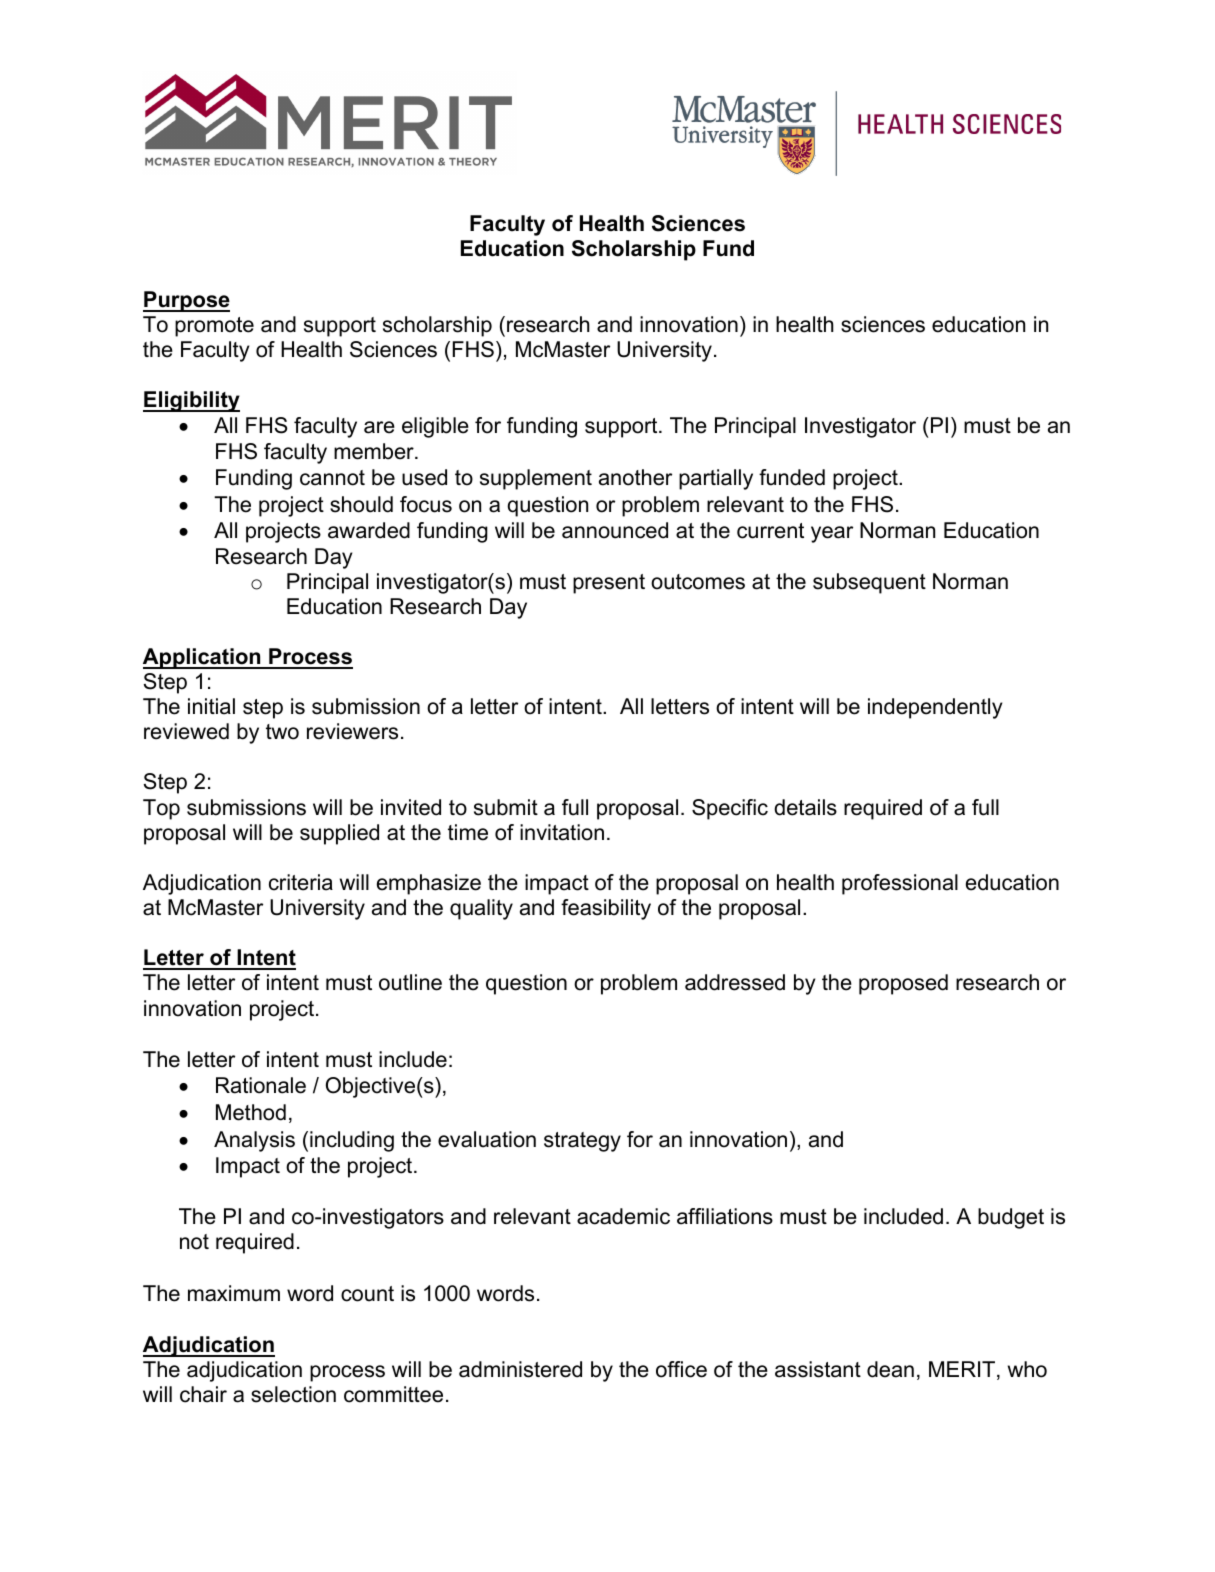 The width and height of the screenshot is (1215, 1572). Describe the element at coordinates (435, 427) in the screenshot. I see `eligible` at that location.
